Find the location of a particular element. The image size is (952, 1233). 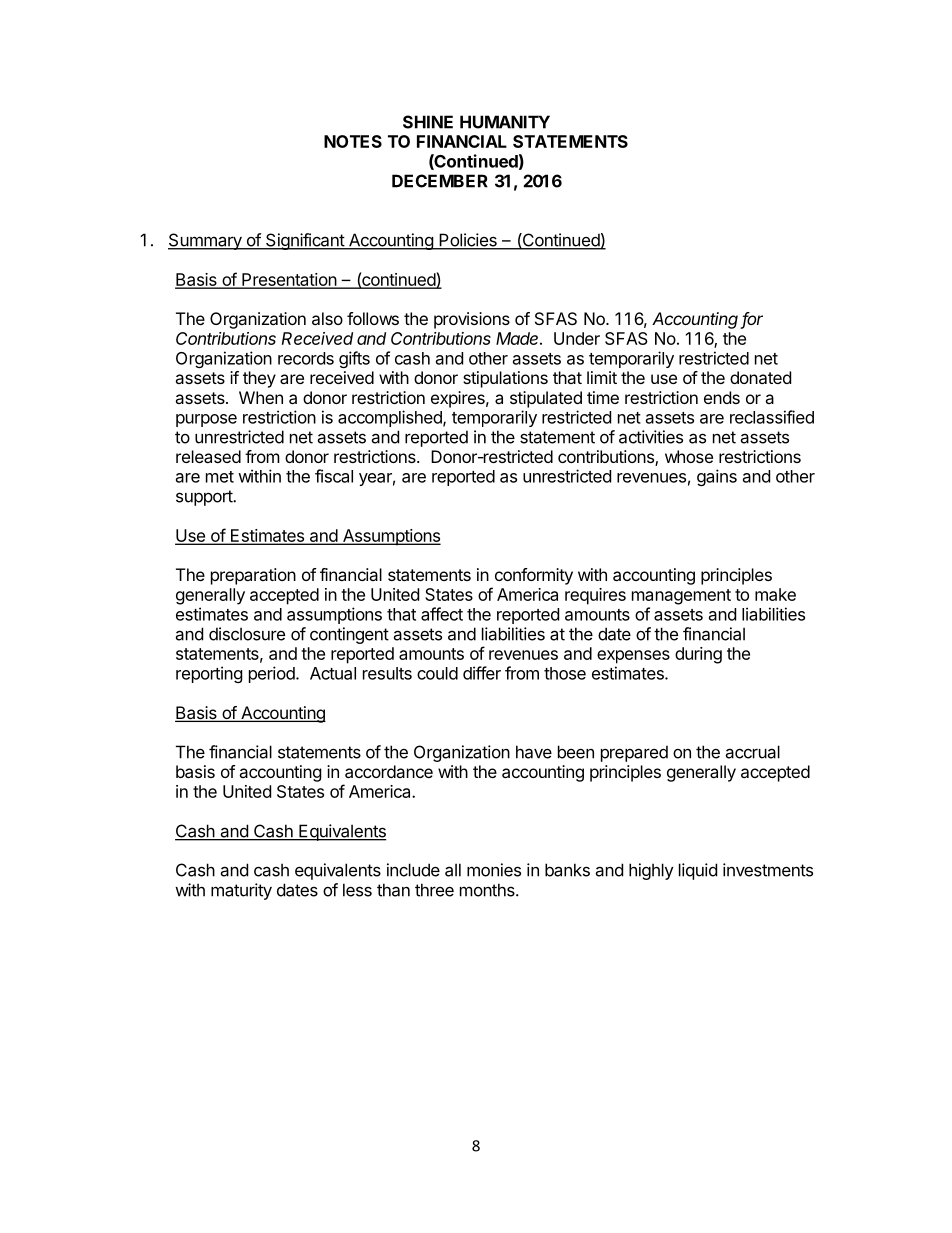

conformity is located at coordinates (534, 576).
